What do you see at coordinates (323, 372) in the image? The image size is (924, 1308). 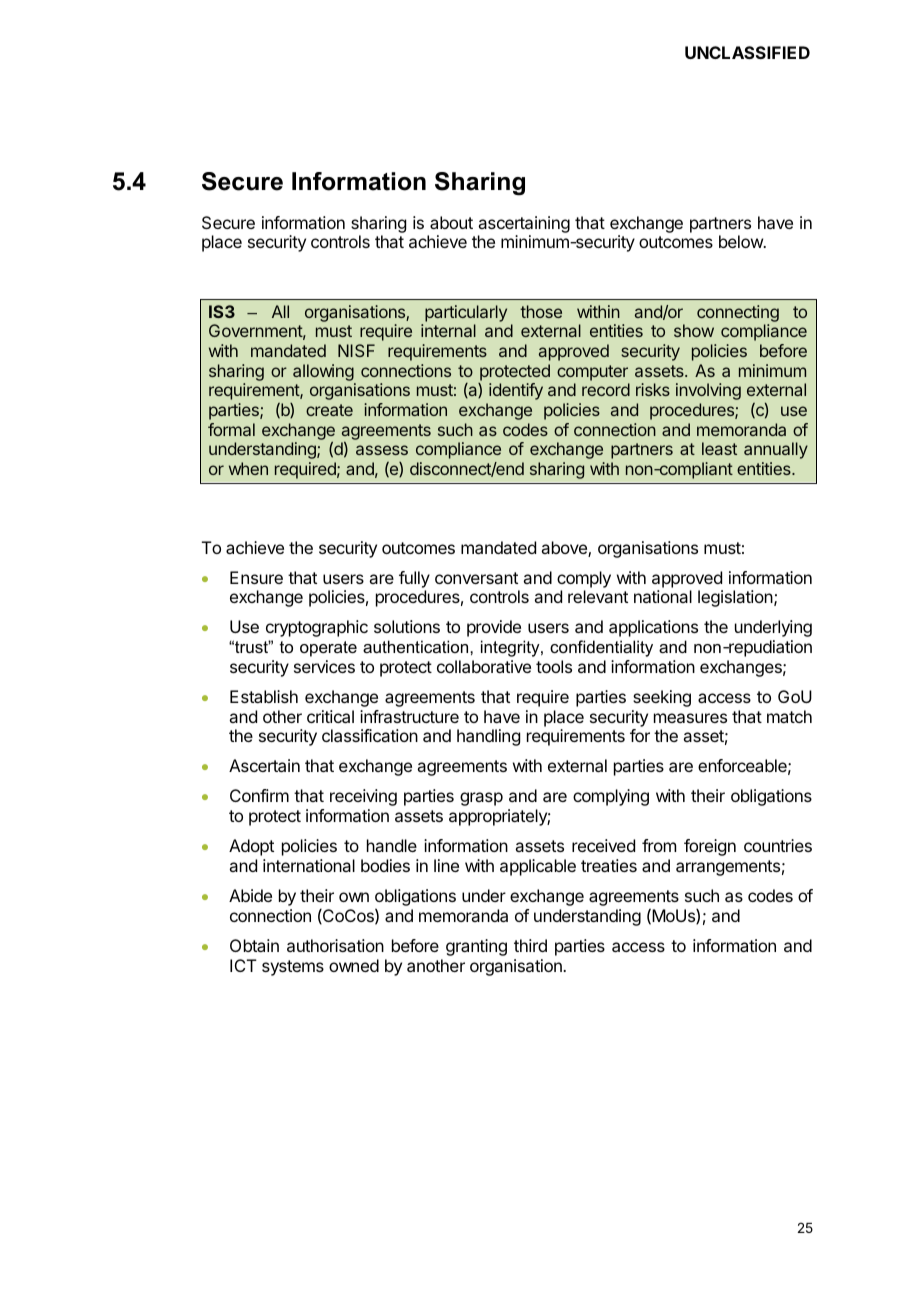 I see `allowing` at bounding box center [323, 372].
